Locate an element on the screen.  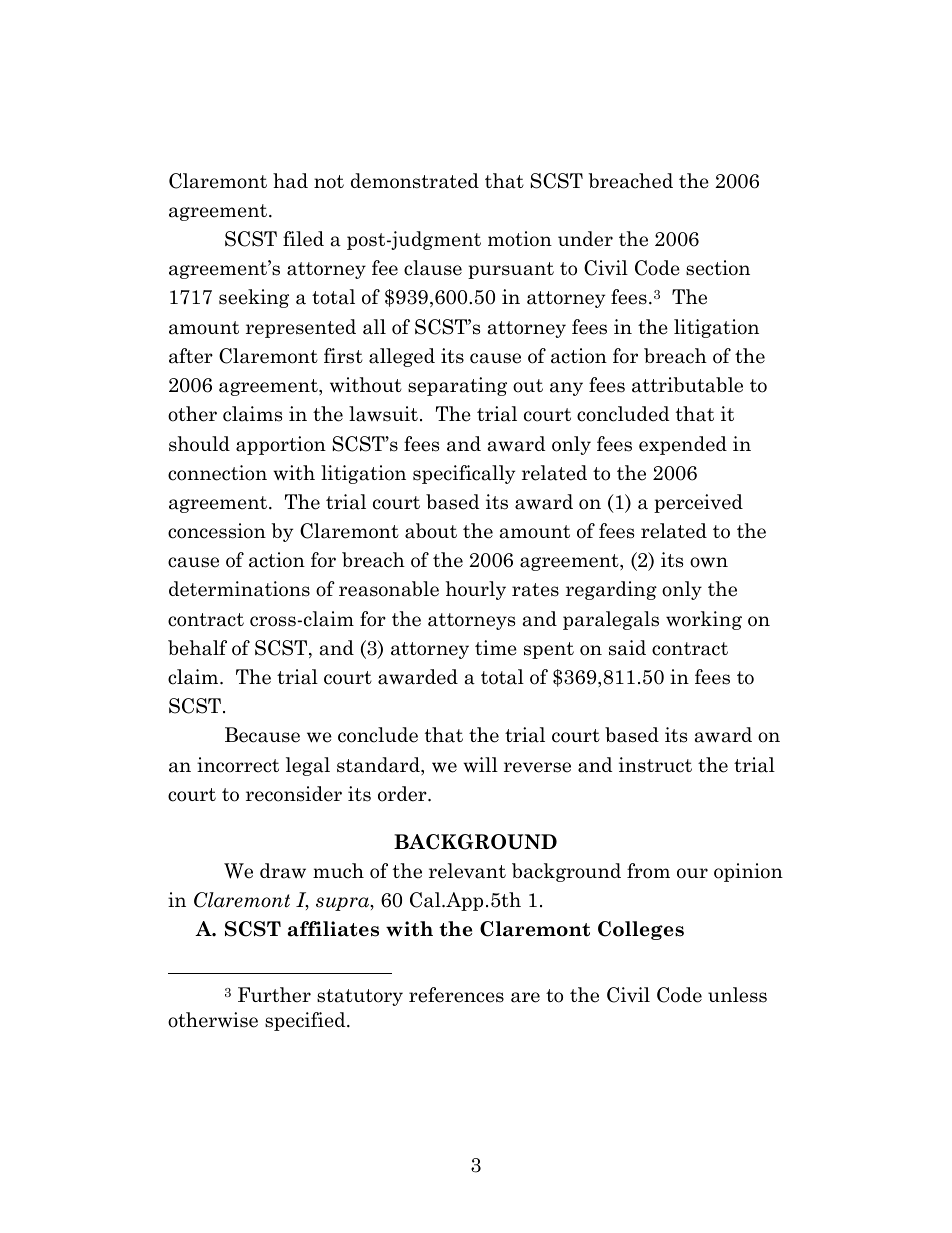
determinations is located at coordinates (239, 589).
